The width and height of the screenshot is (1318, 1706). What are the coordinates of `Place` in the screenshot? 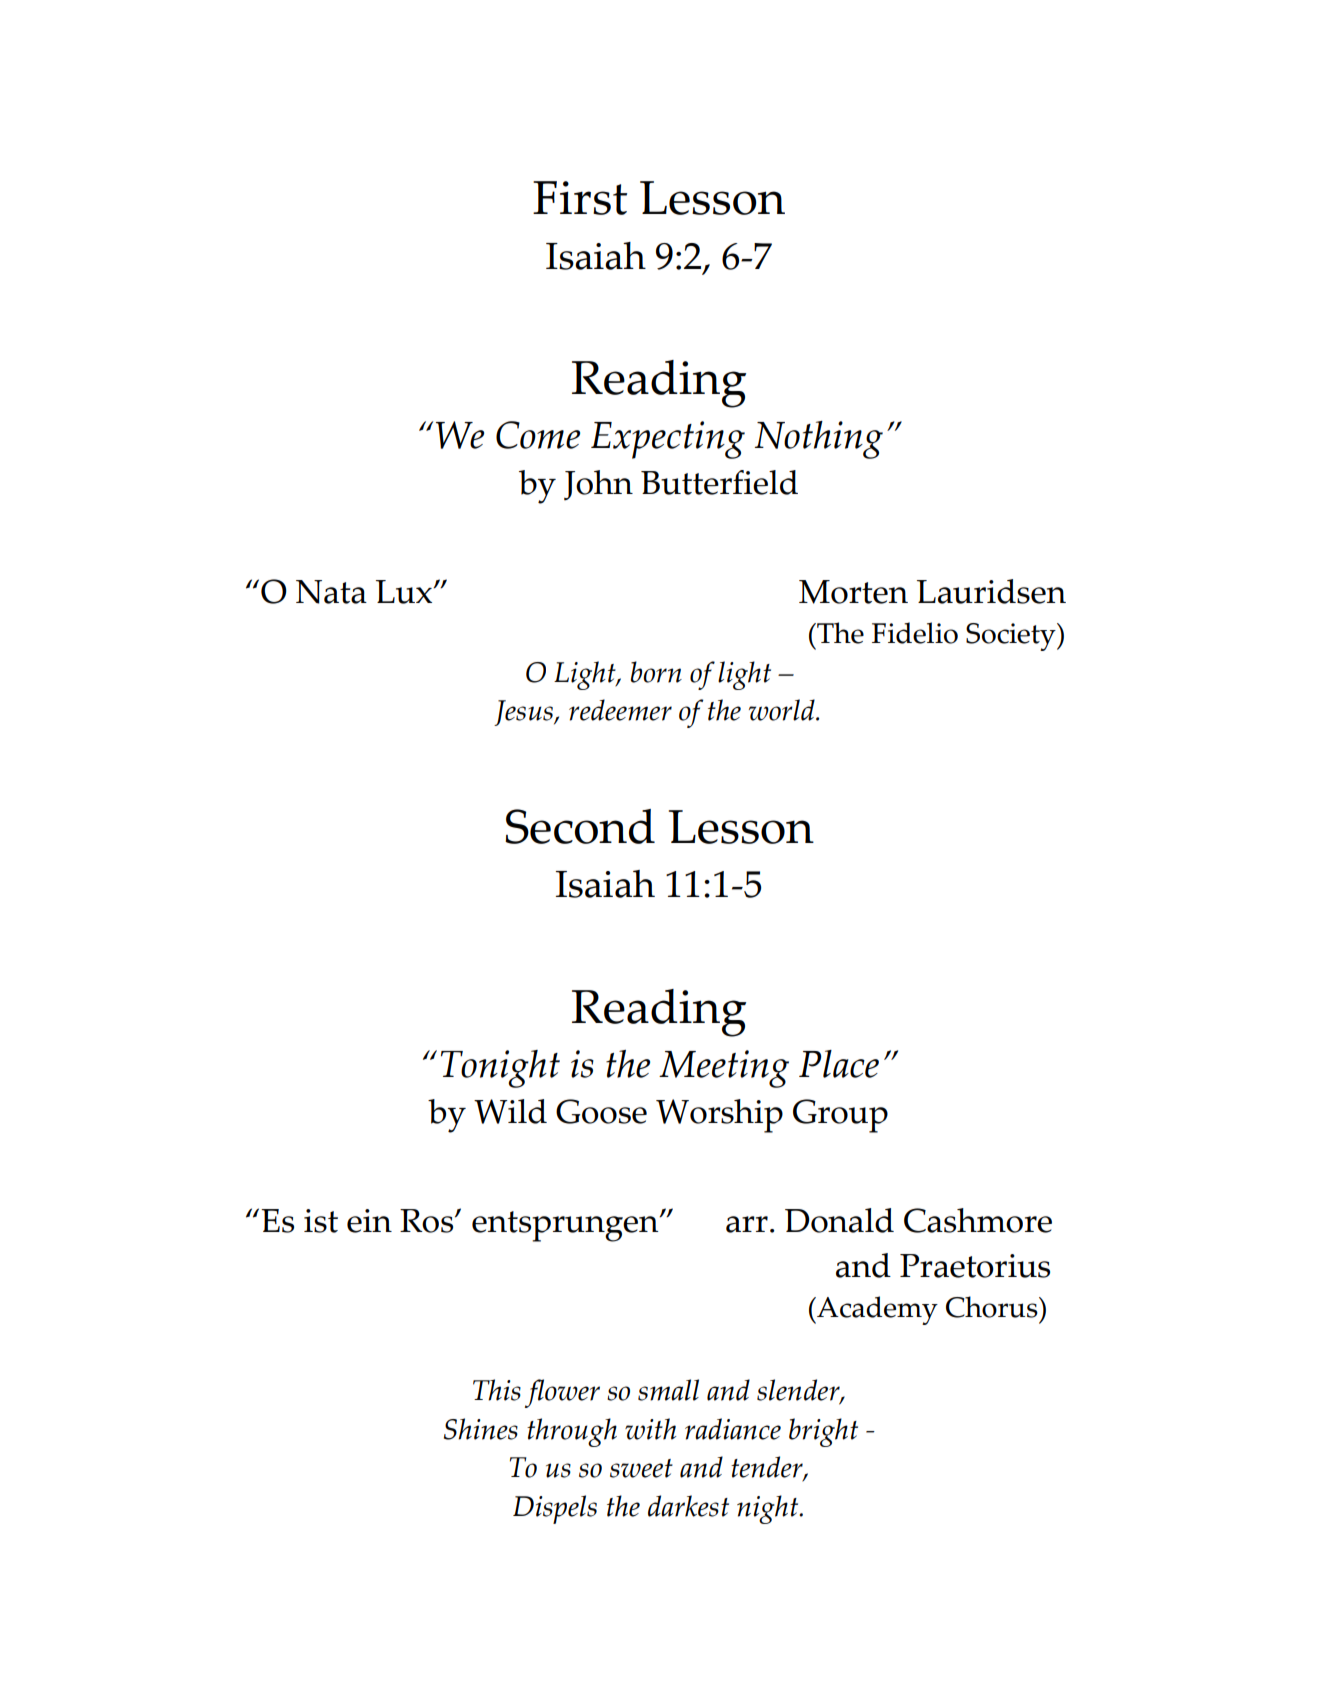 It's located at (839, 1064).
